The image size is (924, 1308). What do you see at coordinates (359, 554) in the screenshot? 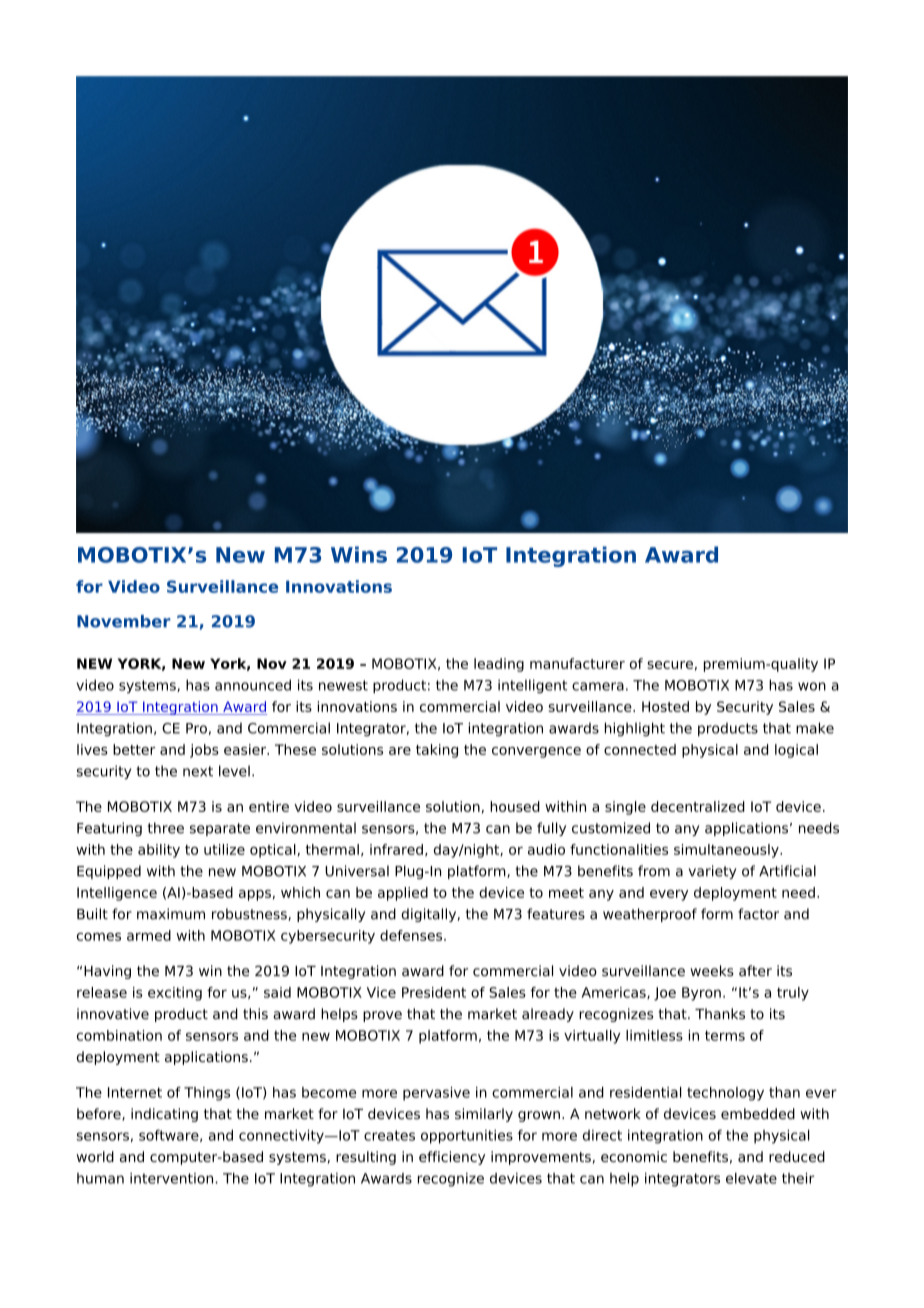
I see `Wins` at bounding box center [359, 554].
